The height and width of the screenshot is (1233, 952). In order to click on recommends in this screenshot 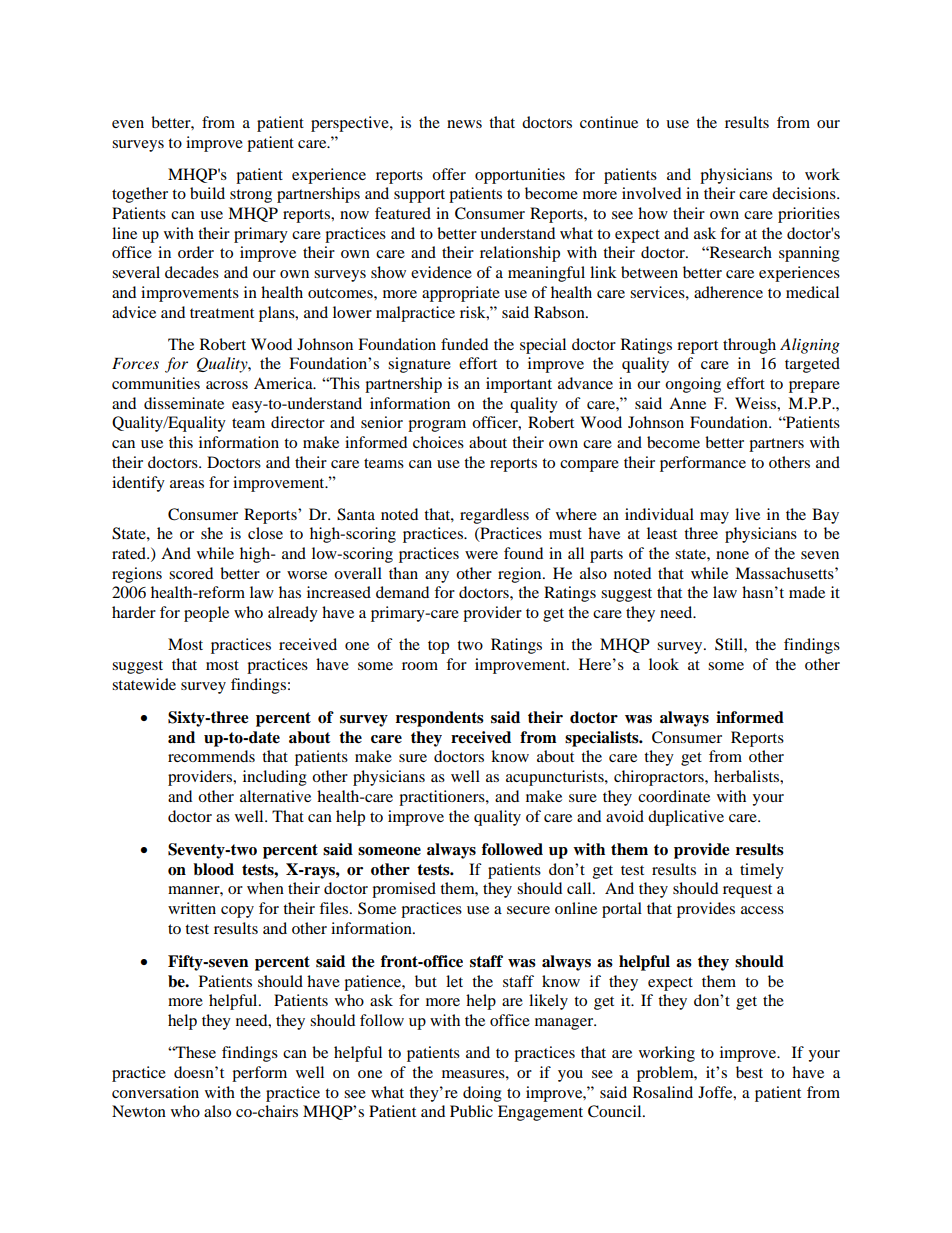, I will do `click(211, 756)`.
